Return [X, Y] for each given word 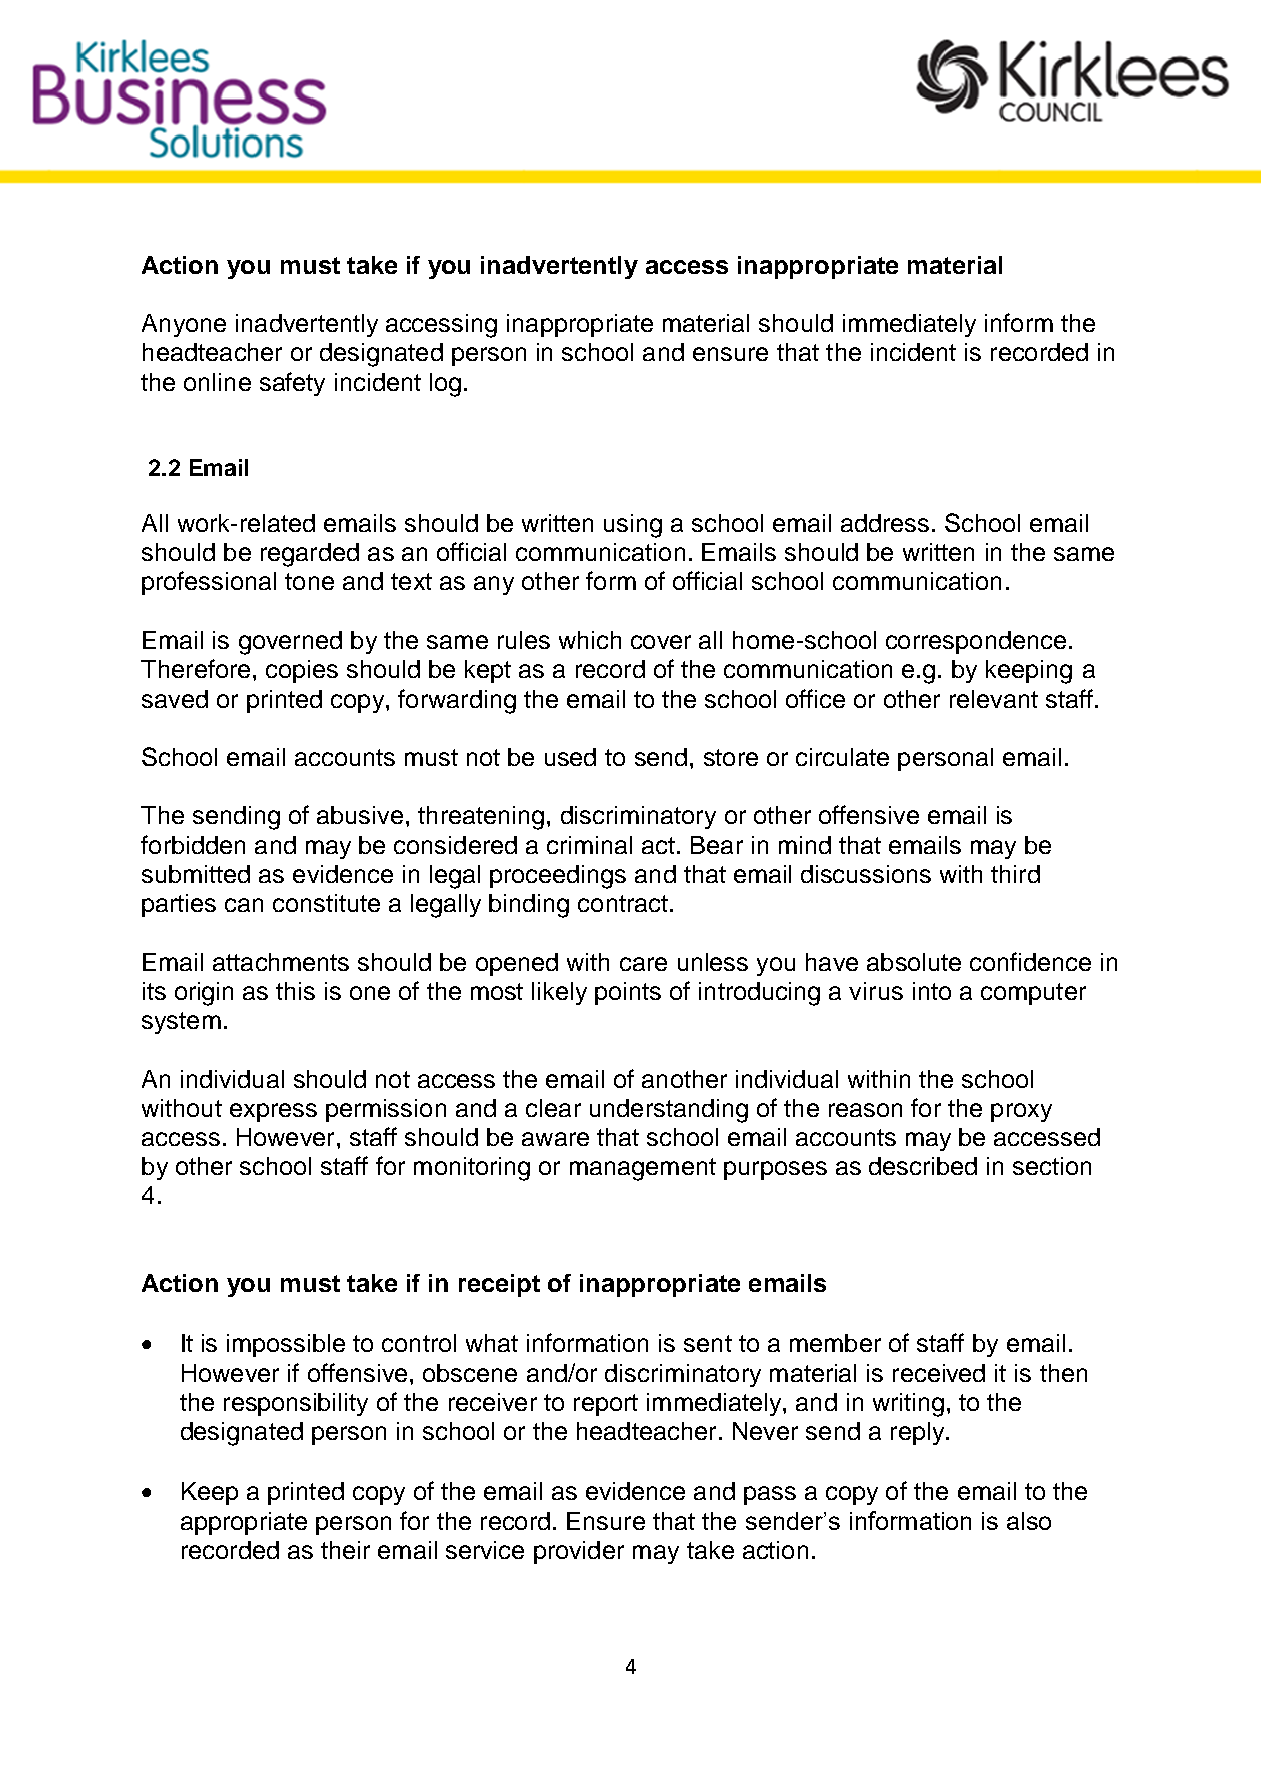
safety [292, 384]
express [273, 1112]
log [445, 385]
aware [555, 1139]
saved [175, 699]
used [570, 757]
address [885, 523]
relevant [994, 699]
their [345, 1550]
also [1029, 1521]
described [923, 1166]
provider [579, 1552]
